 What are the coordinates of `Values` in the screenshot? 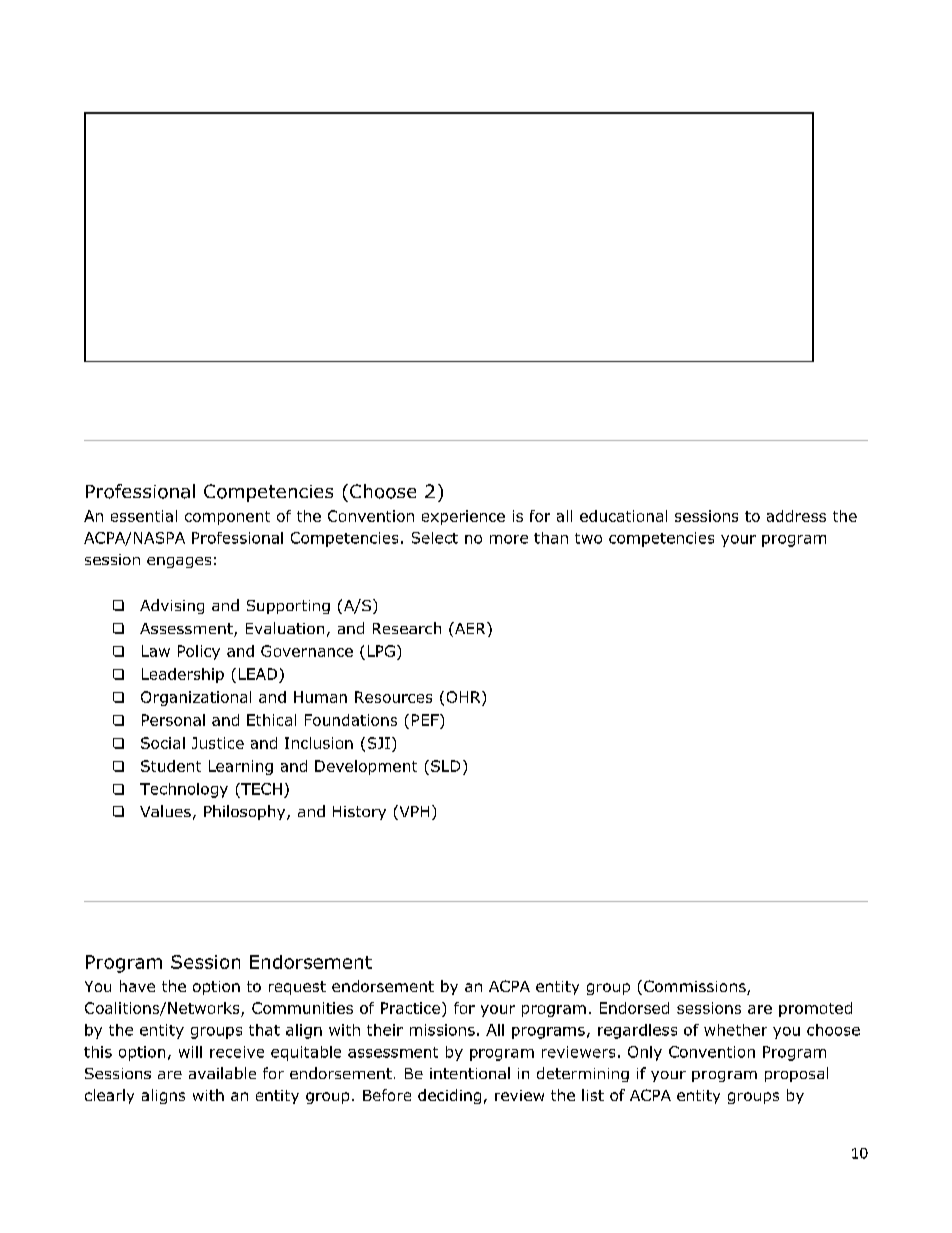 It's located at (165, 811).
